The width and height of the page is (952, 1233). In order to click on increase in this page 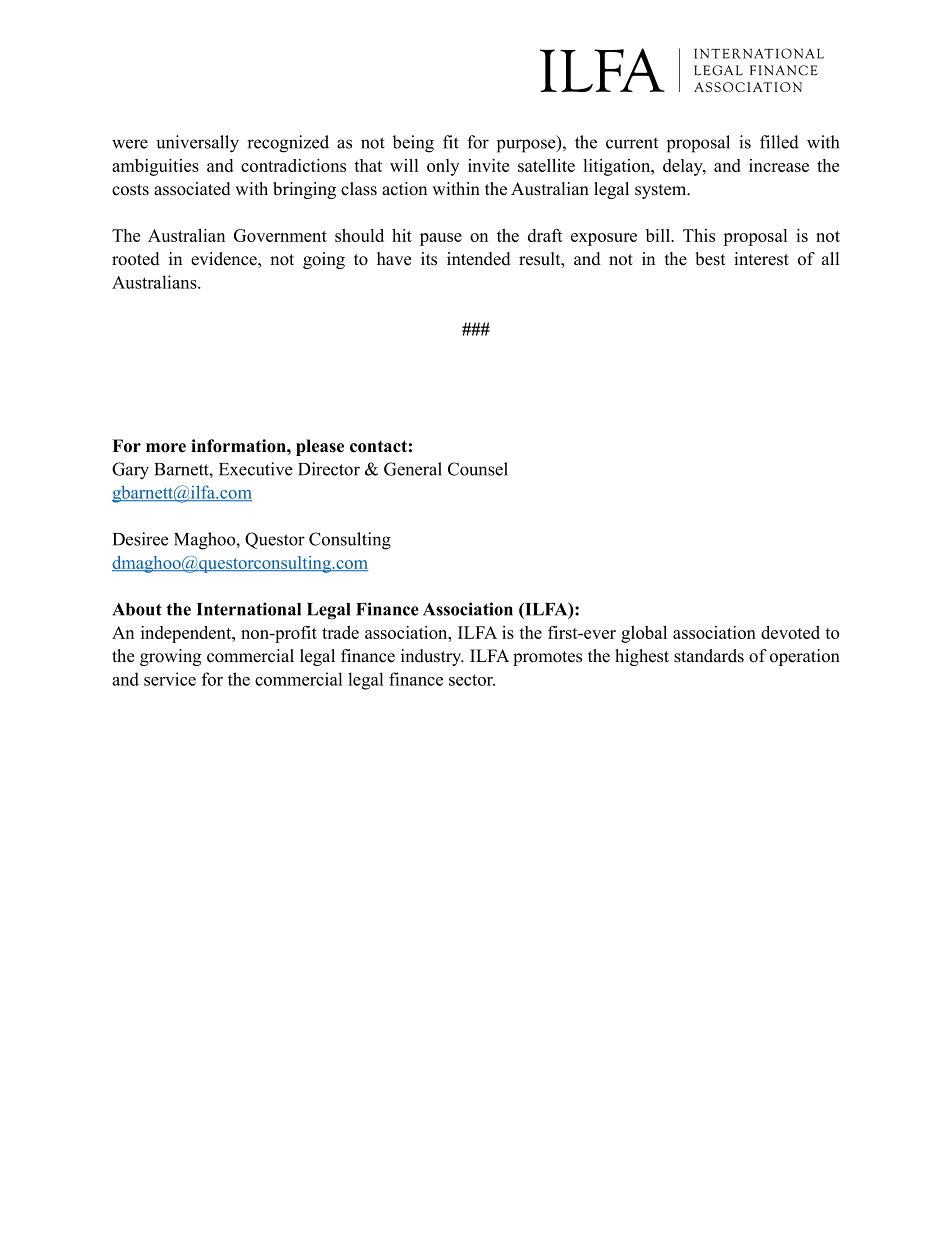, I will do `click(779, 165)`.
